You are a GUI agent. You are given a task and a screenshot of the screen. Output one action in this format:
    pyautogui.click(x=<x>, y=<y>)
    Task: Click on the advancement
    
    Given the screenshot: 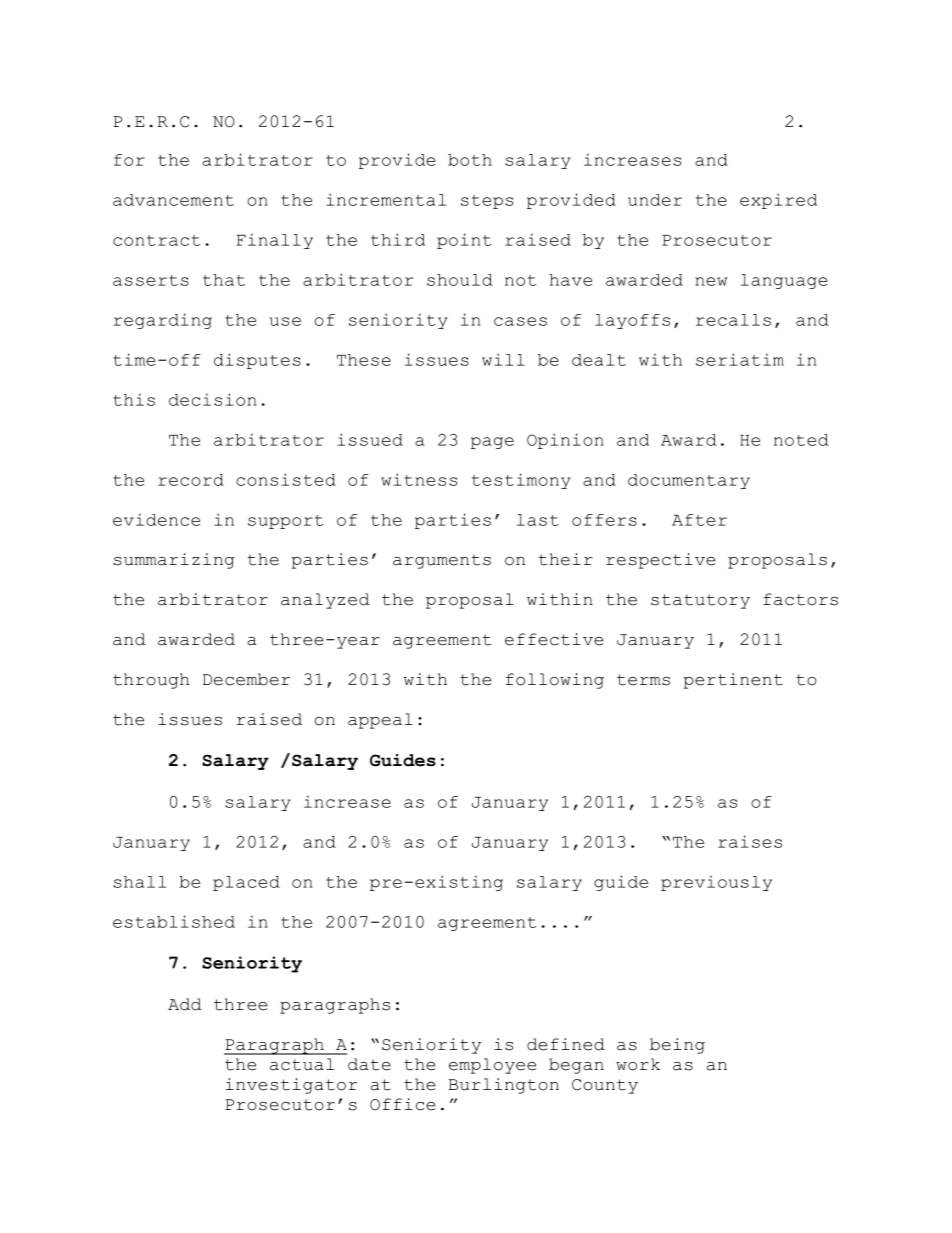 What is the action you would take?
    pyautogui.click(x=173, y=200)
